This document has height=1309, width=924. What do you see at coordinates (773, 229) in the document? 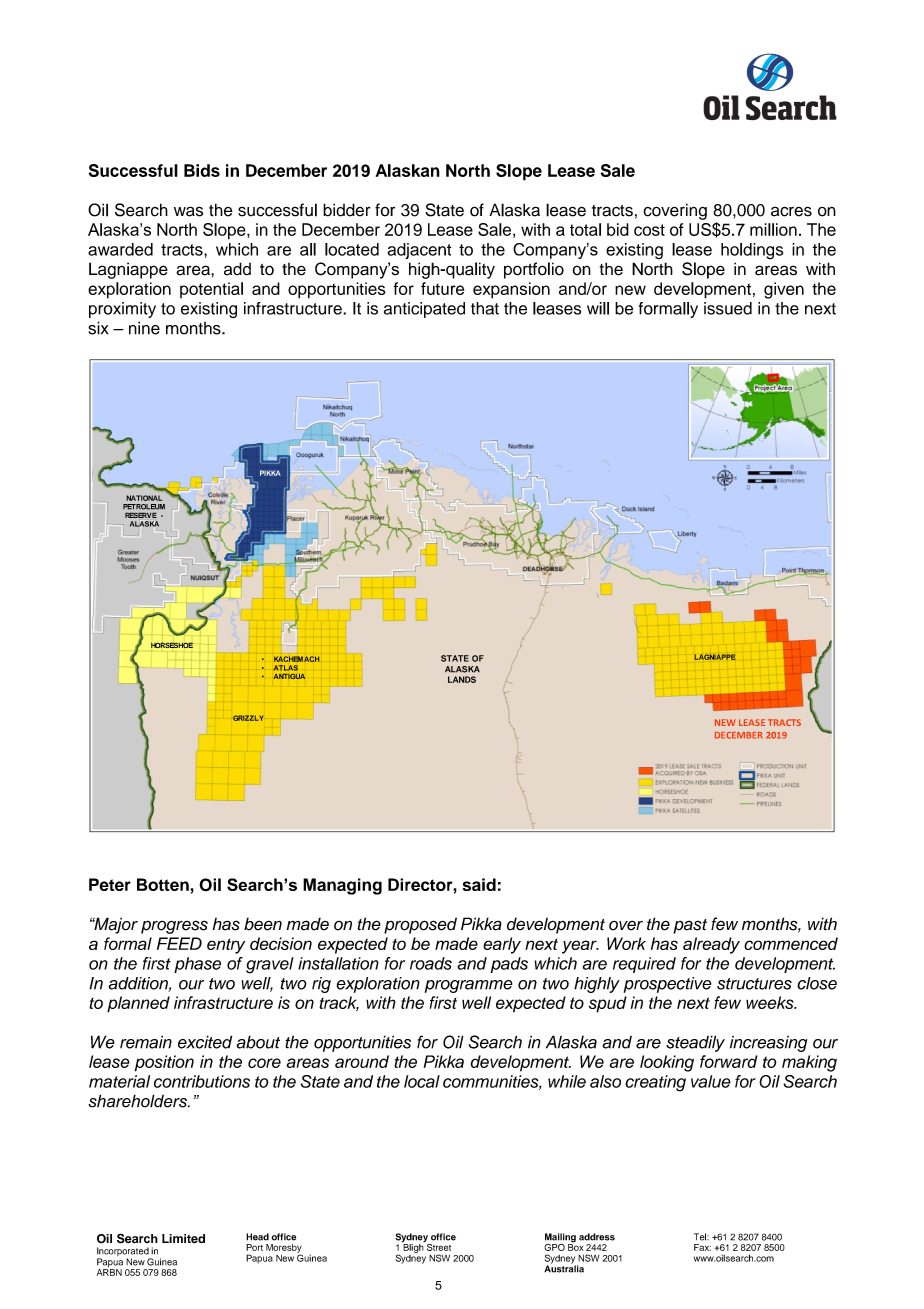
I see `million` at bounding box center [773, 229].
